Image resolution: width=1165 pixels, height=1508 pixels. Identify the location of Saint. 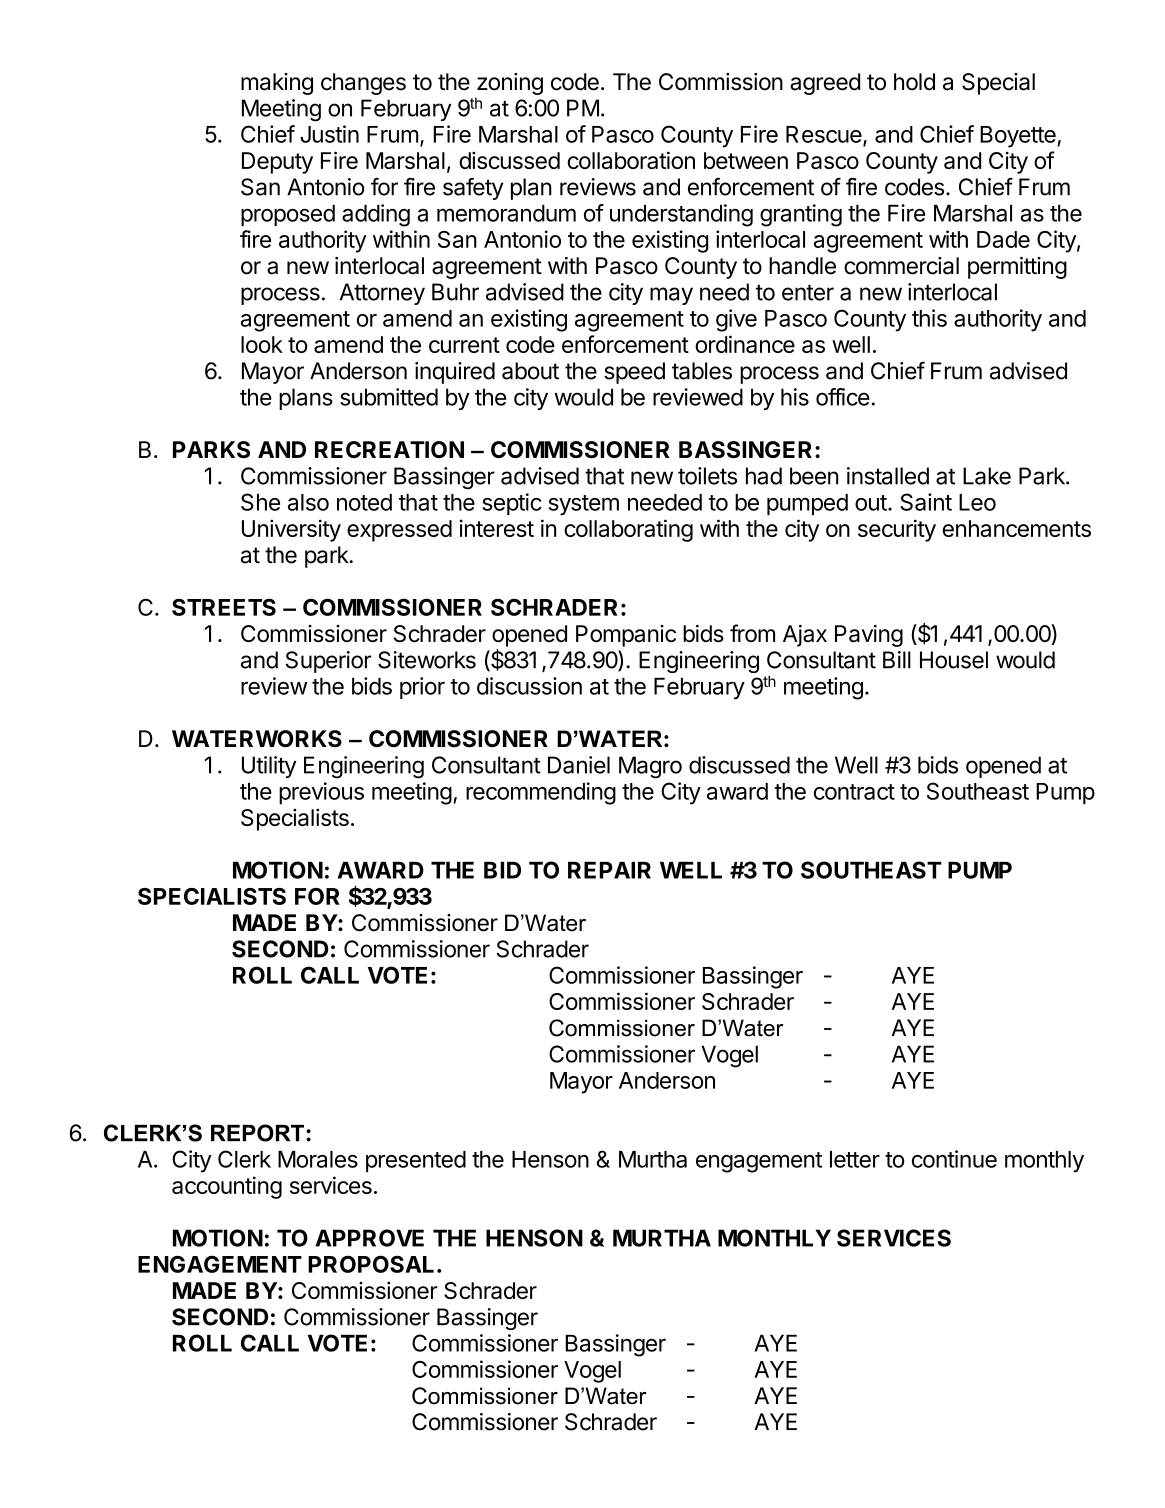
(926, 502).
